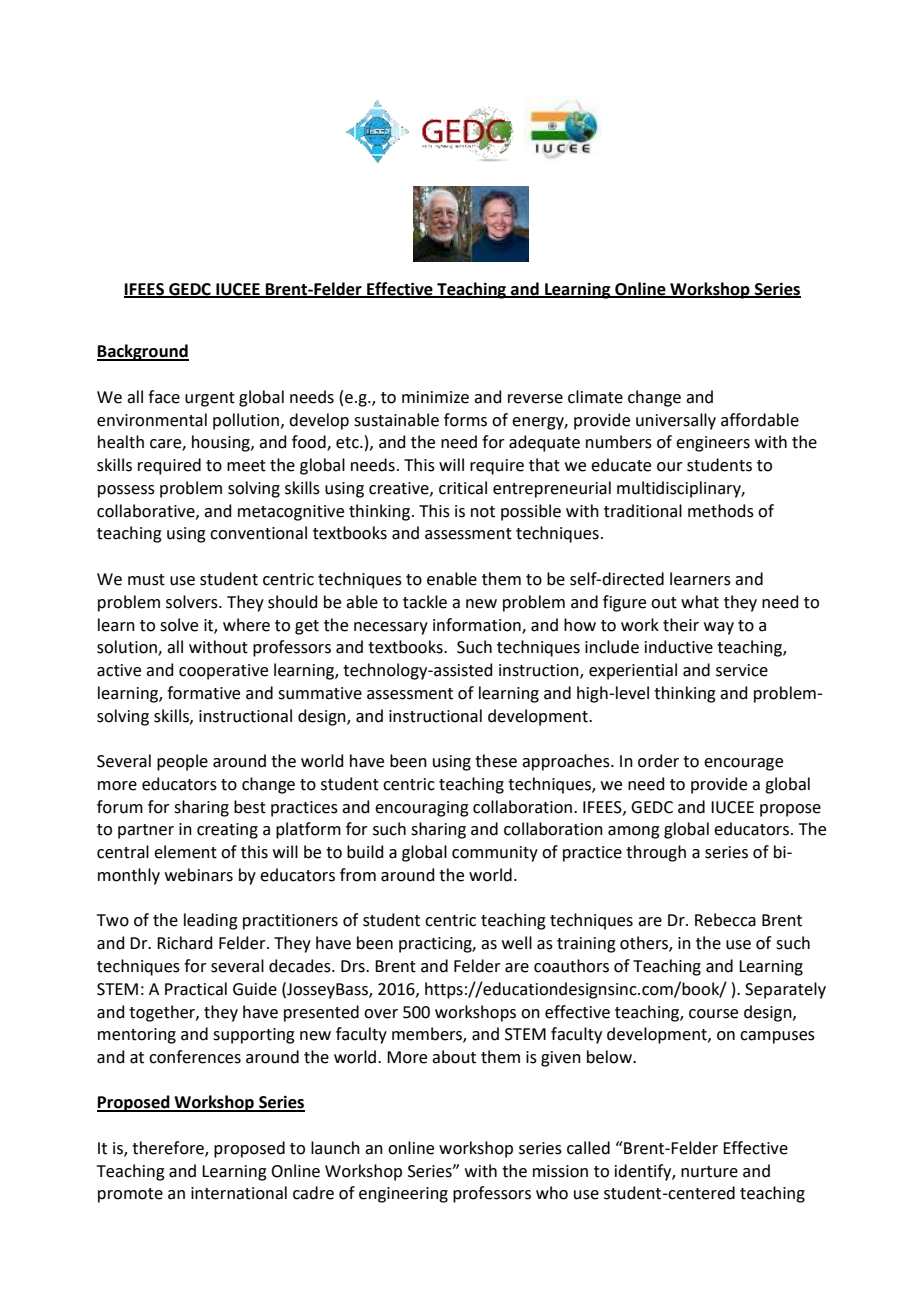 Image resolution: width=924 pixels, height=1308 pixels. I want to click on these, so click(496, 761).
